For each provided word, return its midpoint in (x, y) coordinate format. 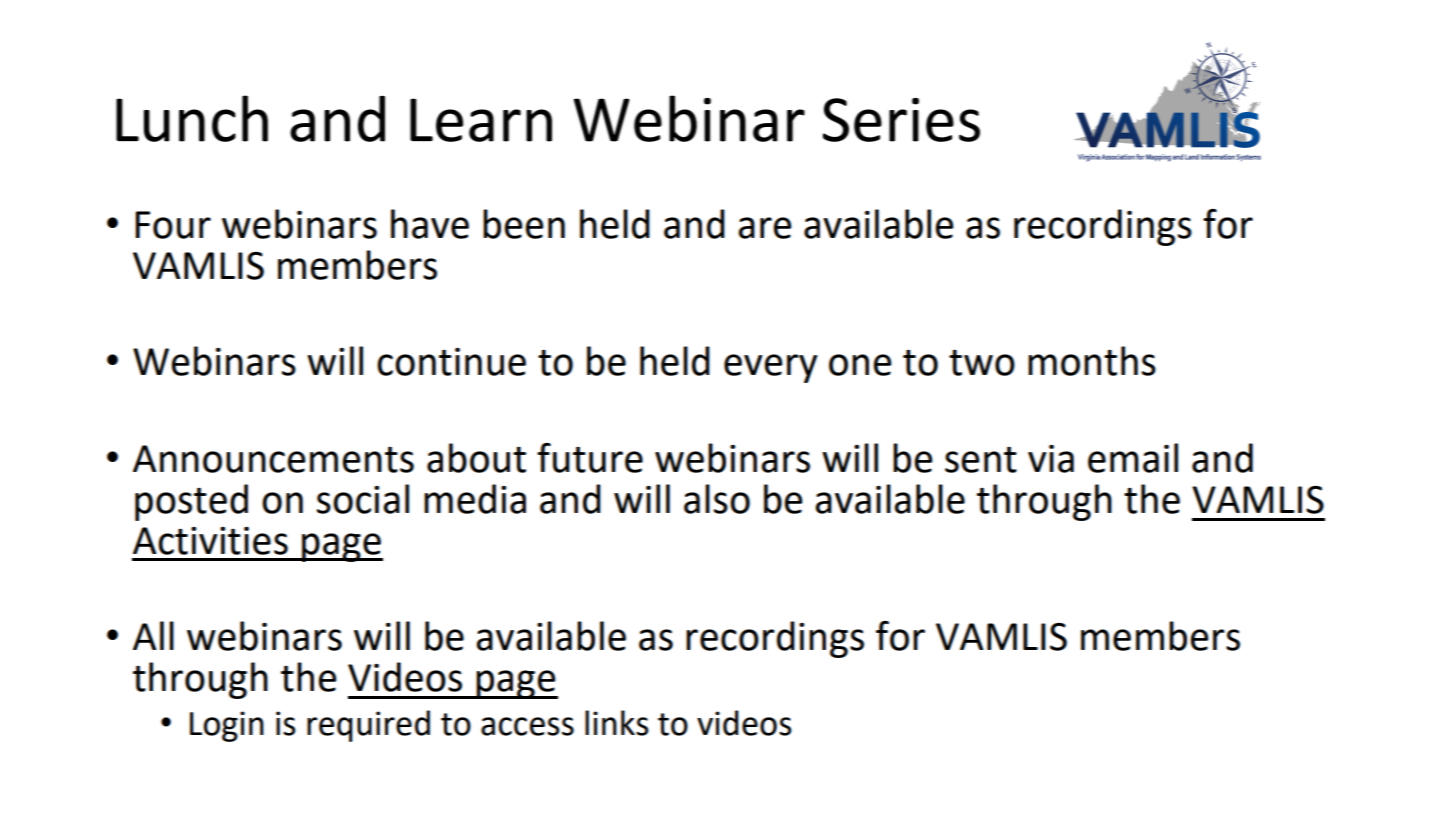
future (590, 458)
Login (227, 726)
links (617, 723)
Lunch (192, 118)
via (1051, 459)
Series (901, 120)
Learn (481, 120)
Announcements (273, 459)
